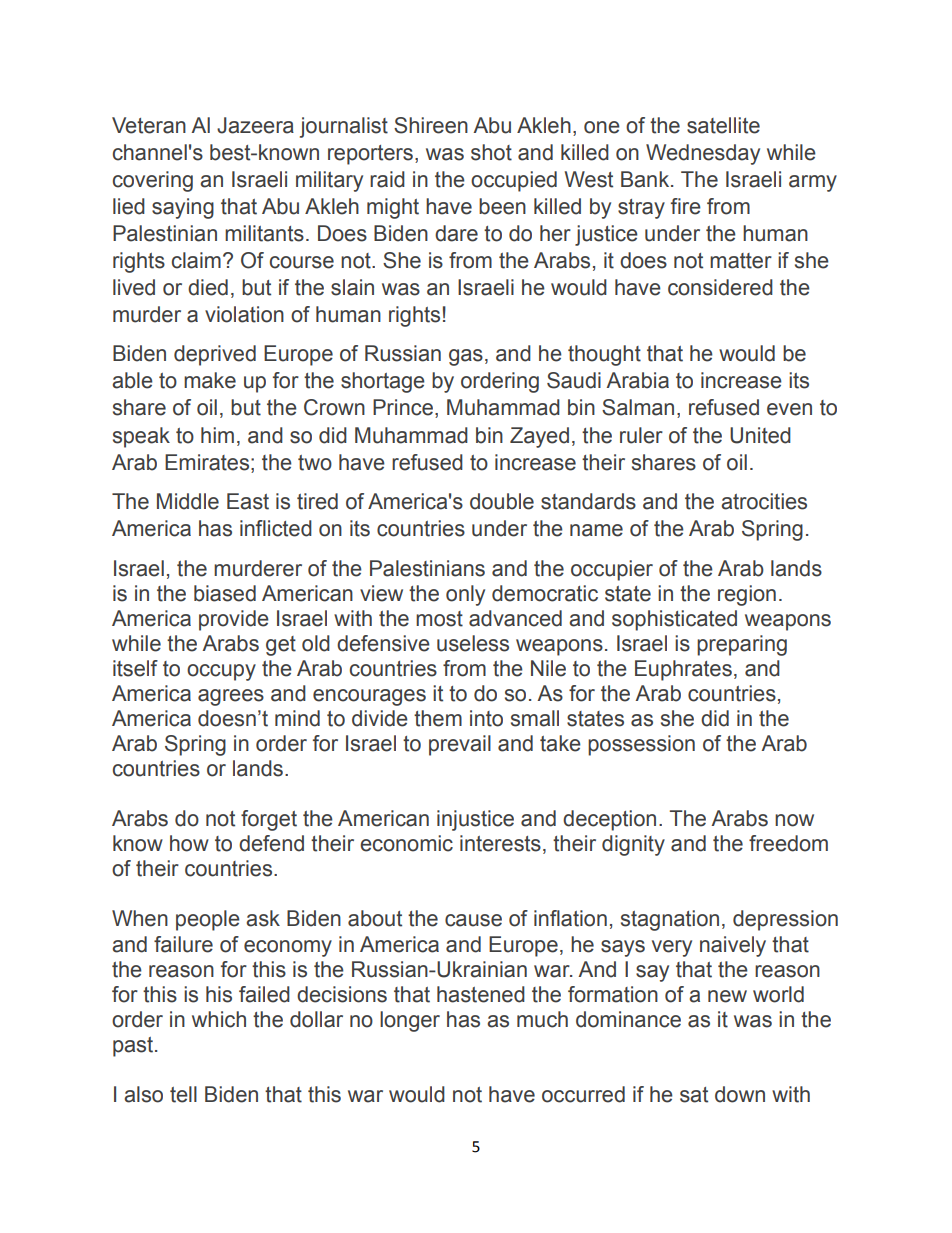 The height and width of the screenshot is (1233, 952). I want to click on Wednesday, so click(703, 154).
